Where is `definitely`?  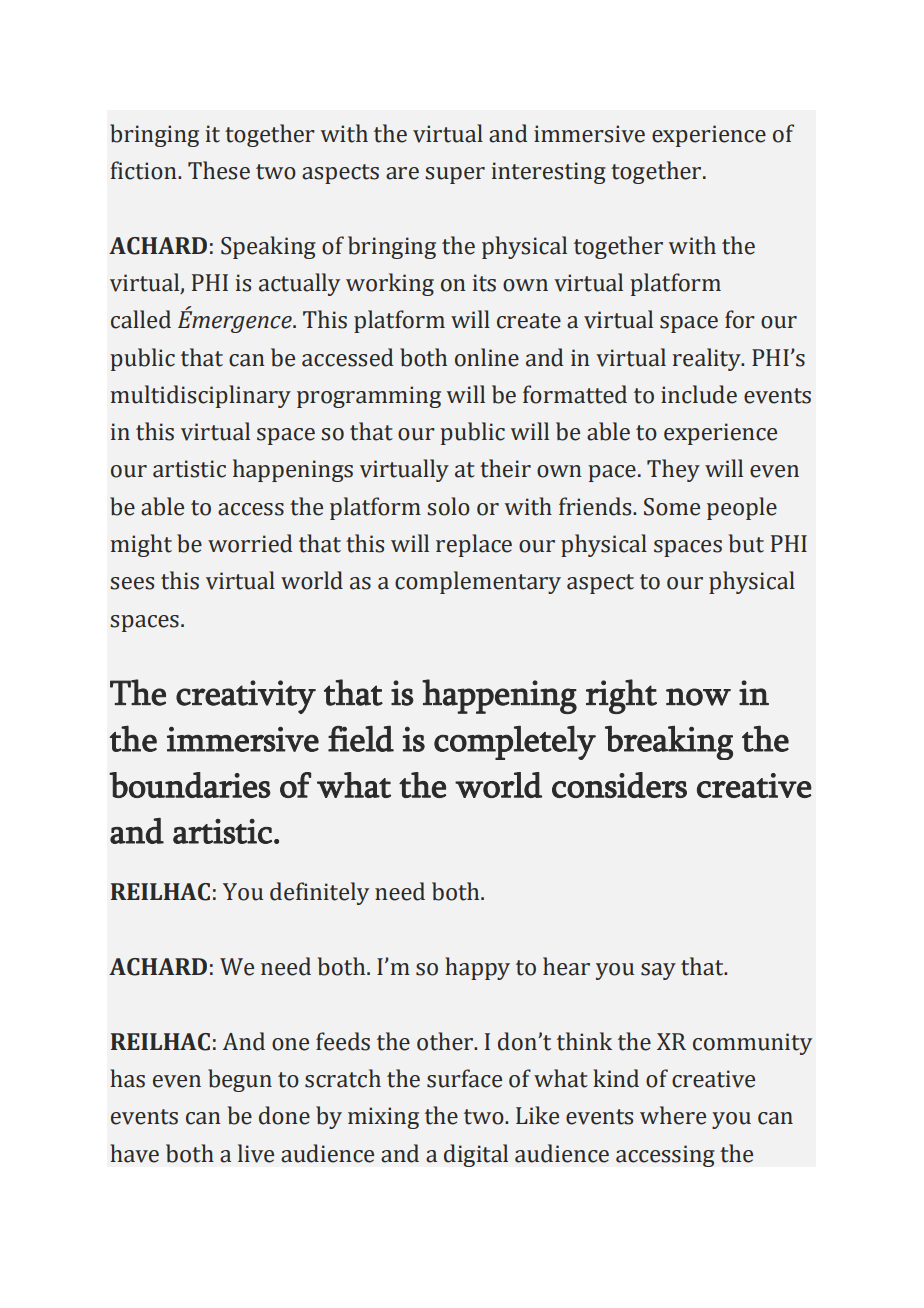 definitely is located at coordinates (319, 893).
